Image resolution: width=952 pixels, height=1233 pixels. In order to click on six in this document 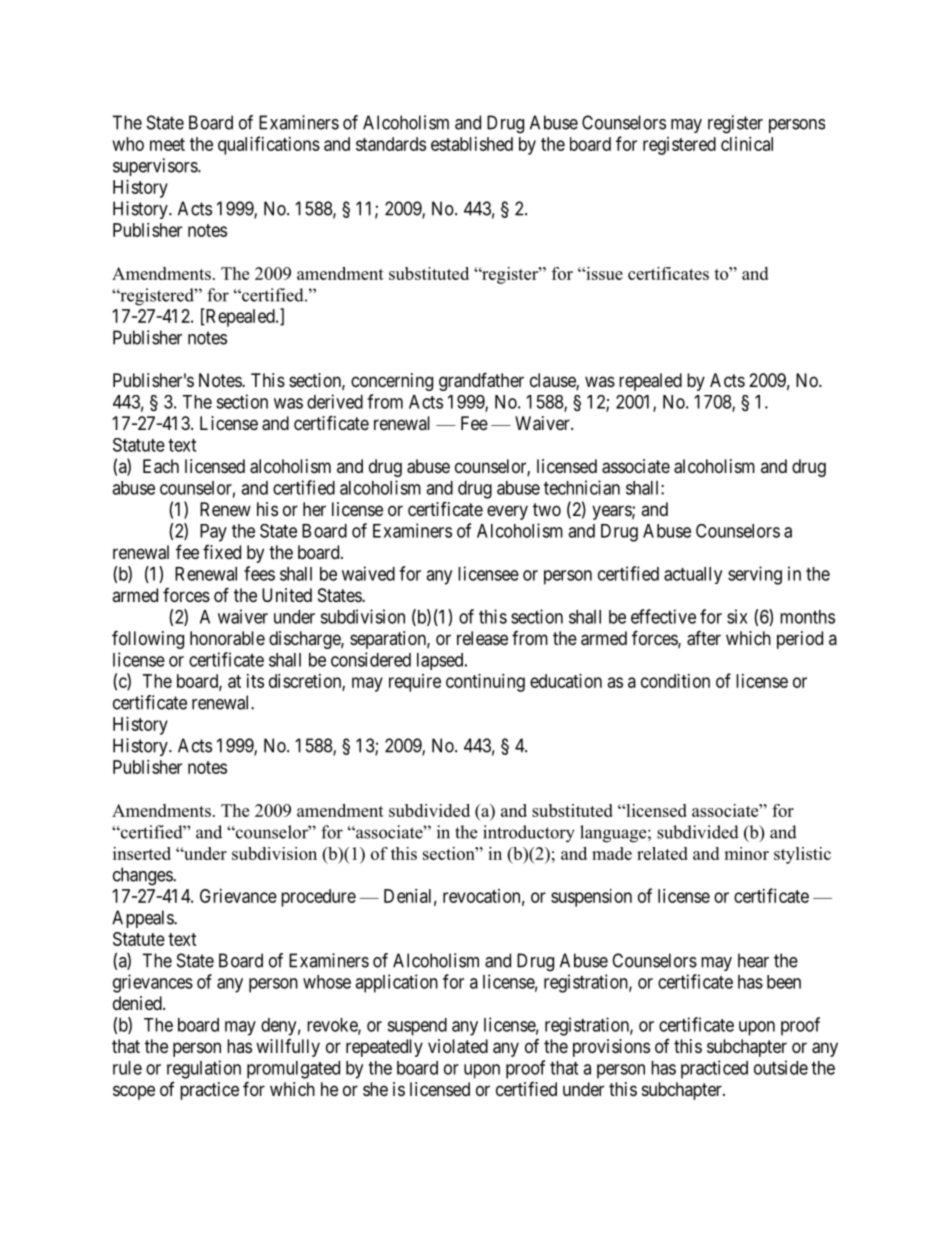, I will do `click(737, 616)`.
